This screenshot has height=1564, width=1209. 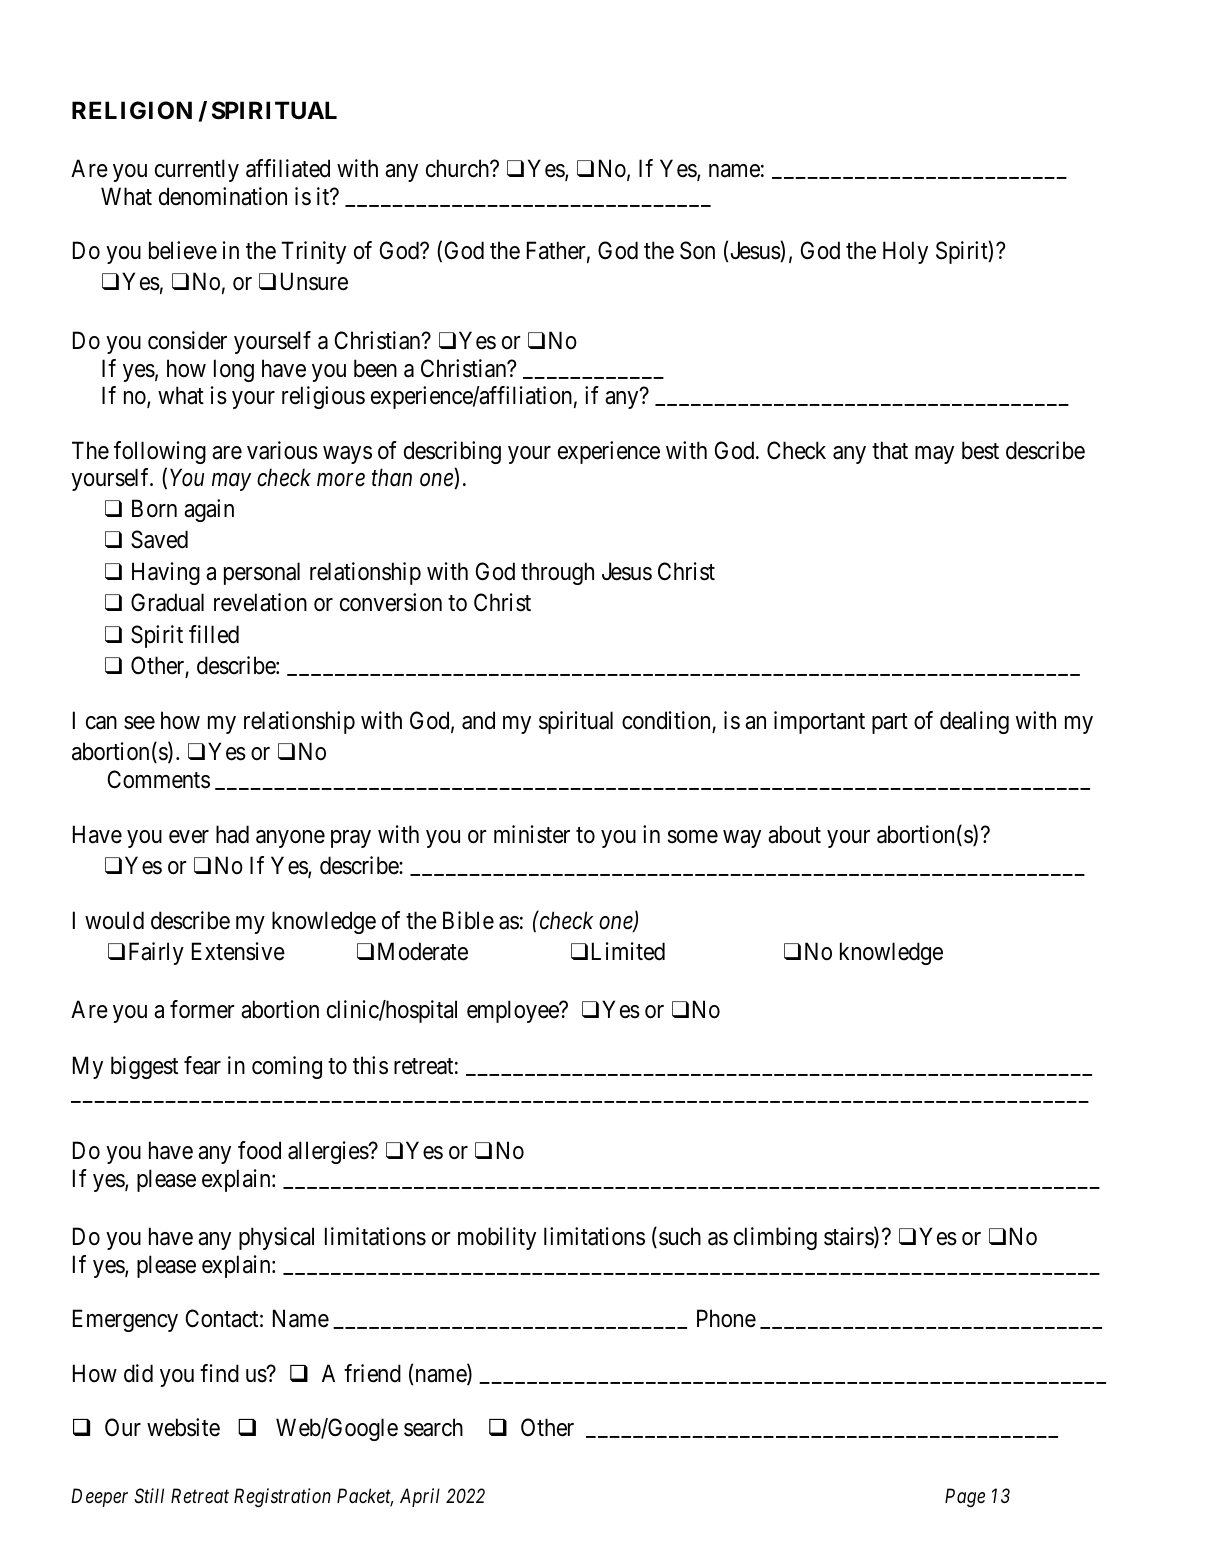 I want to click on climbing, so click(x=775, y=1238).
